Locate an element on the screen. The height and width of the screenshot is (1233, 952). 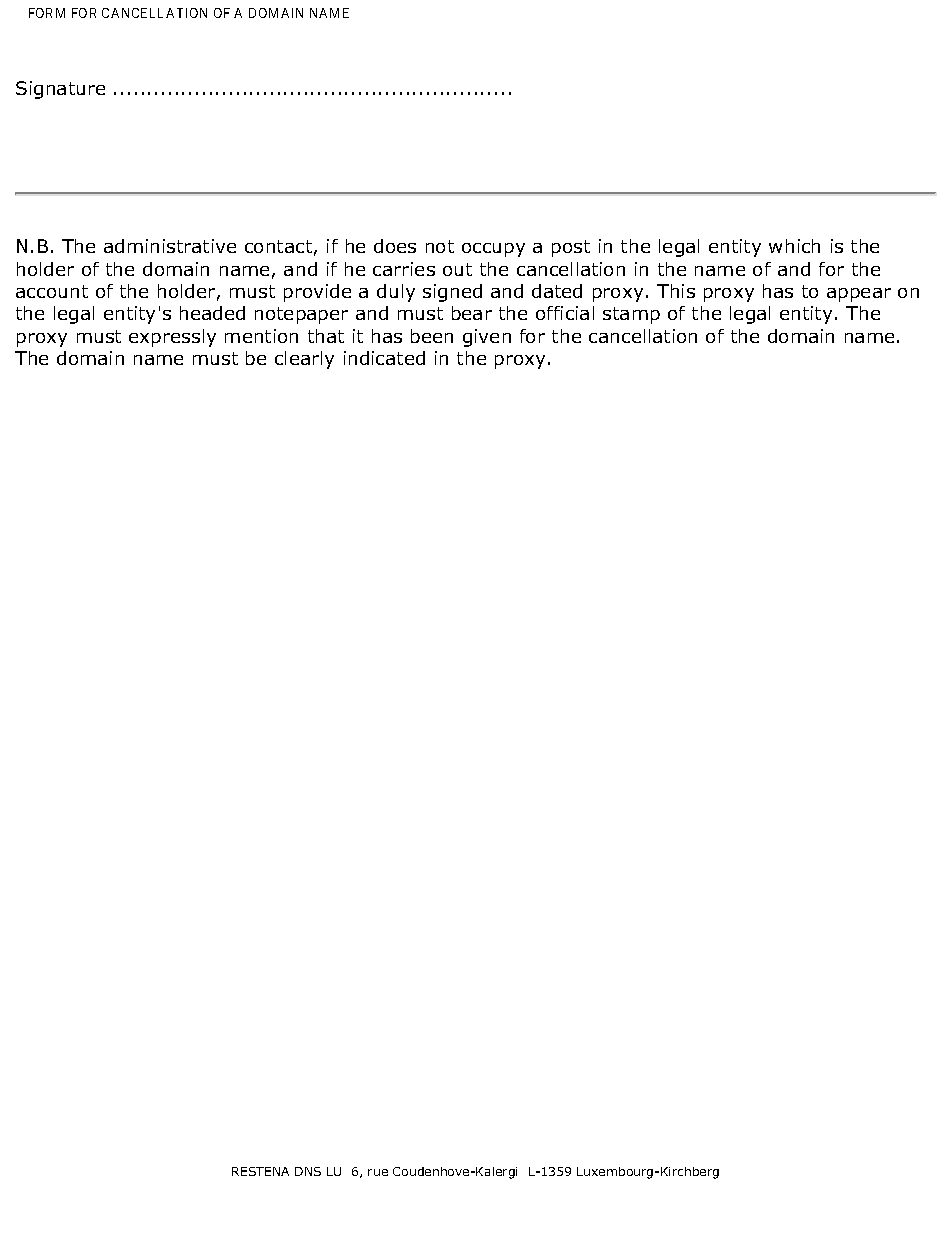
does is located at coordinates (395, 246).
